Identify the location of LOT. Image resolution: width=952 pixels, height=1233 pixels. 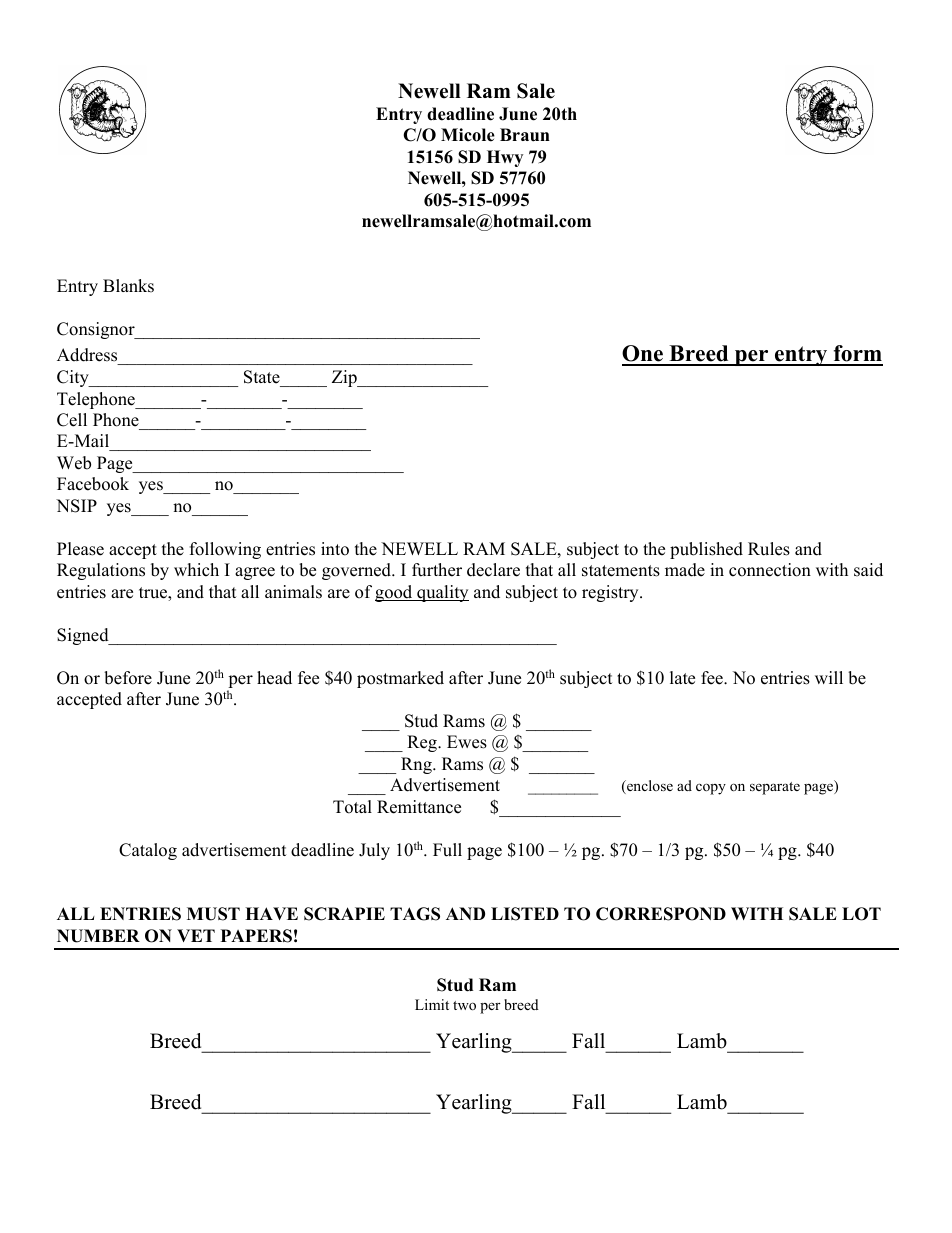
(861, 914).
